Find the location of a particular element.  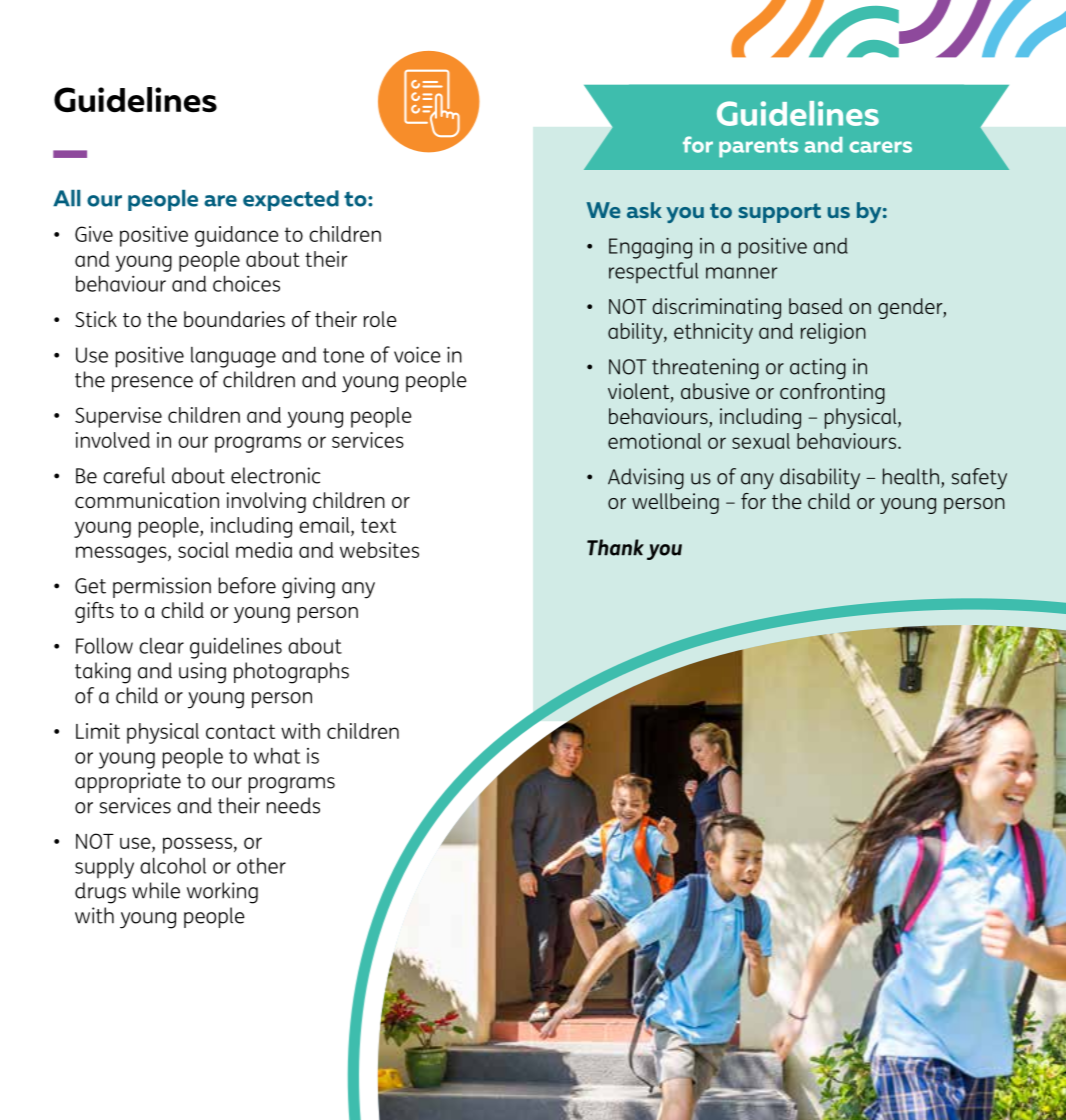

health is located at coordinates (911, 476).
